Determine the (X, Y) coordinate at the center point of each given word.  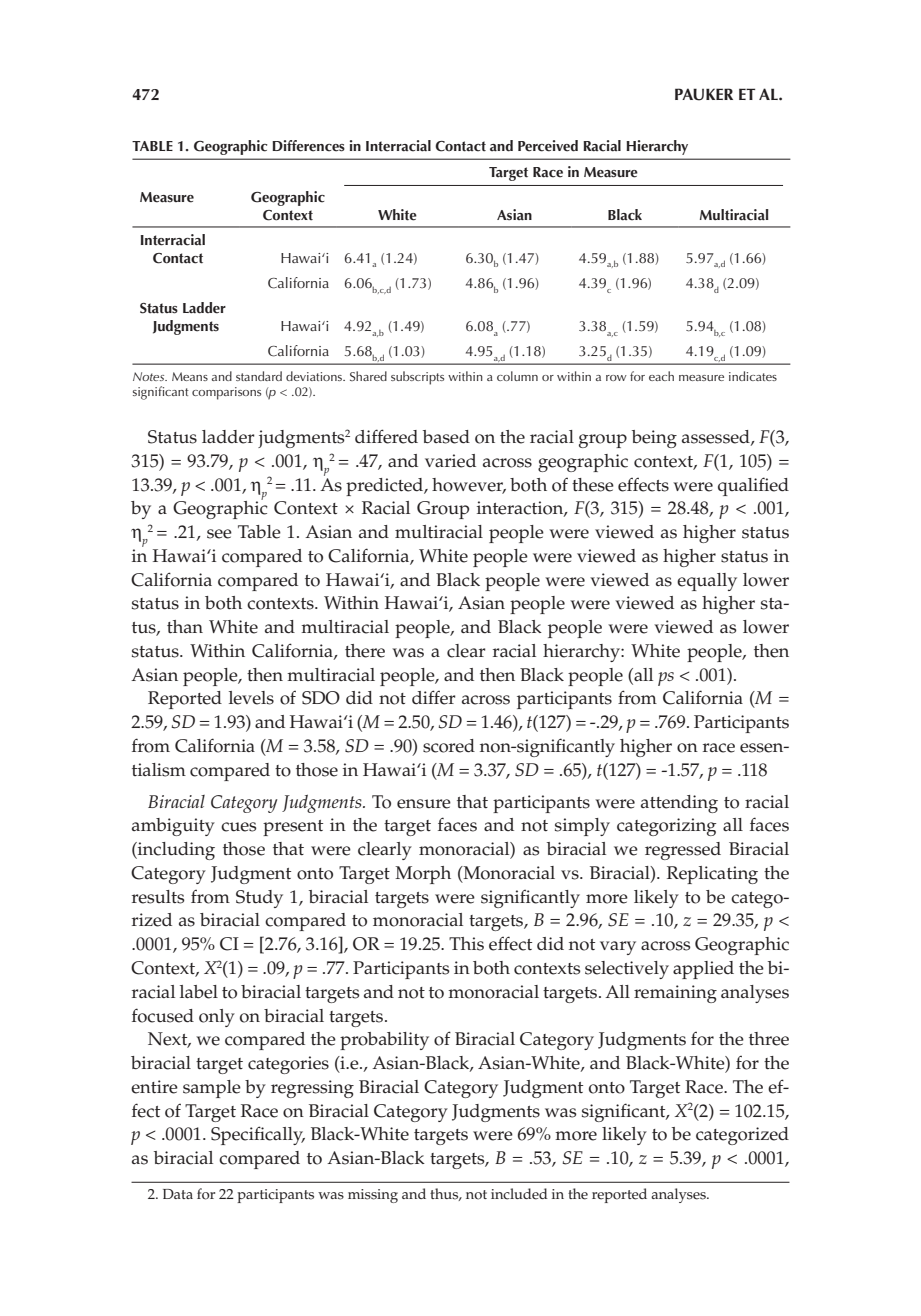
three (769, 1039)
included (519, 1194)
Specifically (258, 1135)
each (661, 376)
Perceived (548, 146)
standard (259, 376)
